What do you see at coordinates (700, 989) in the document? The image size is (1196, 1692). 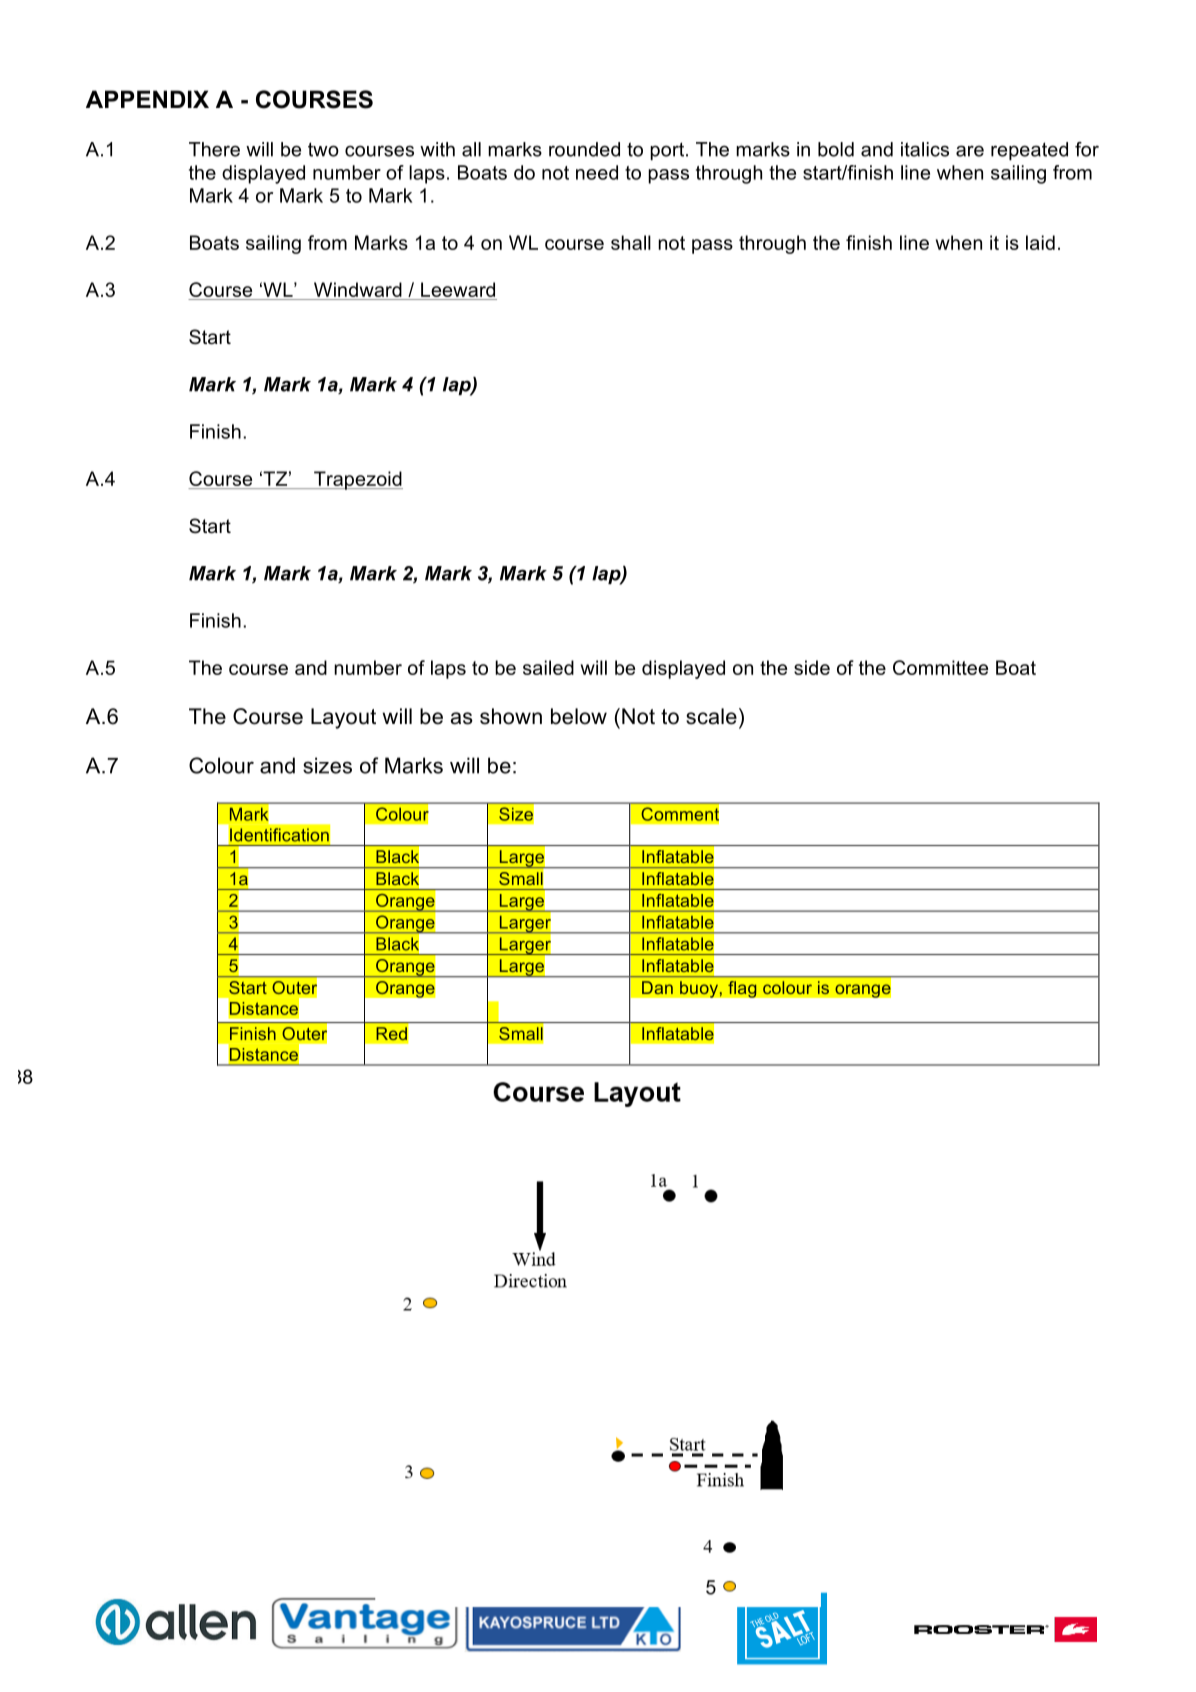 I see `buoy` at bounding box center [700, 989].
